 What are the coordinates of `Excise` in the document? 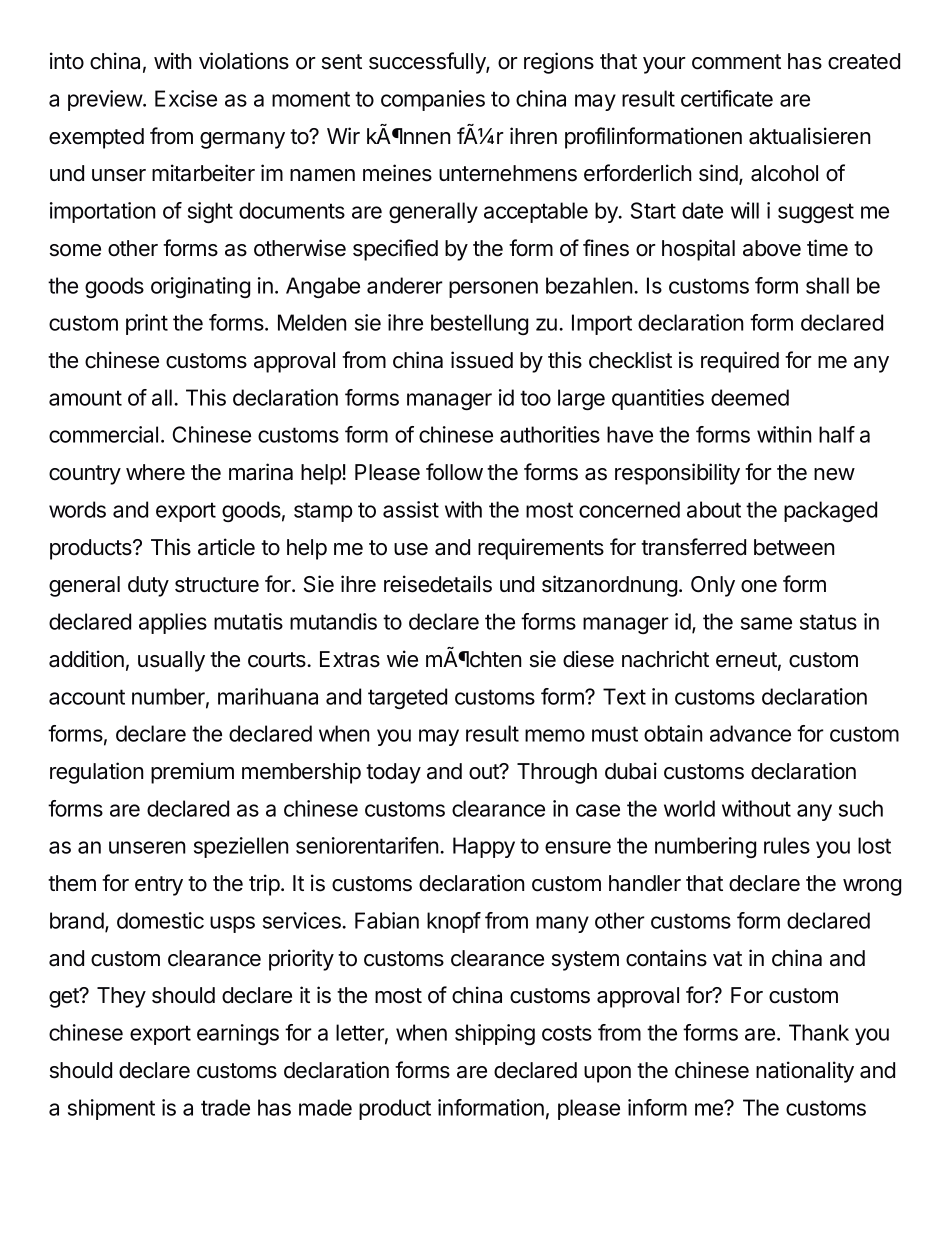 It's located at (186, 98).
